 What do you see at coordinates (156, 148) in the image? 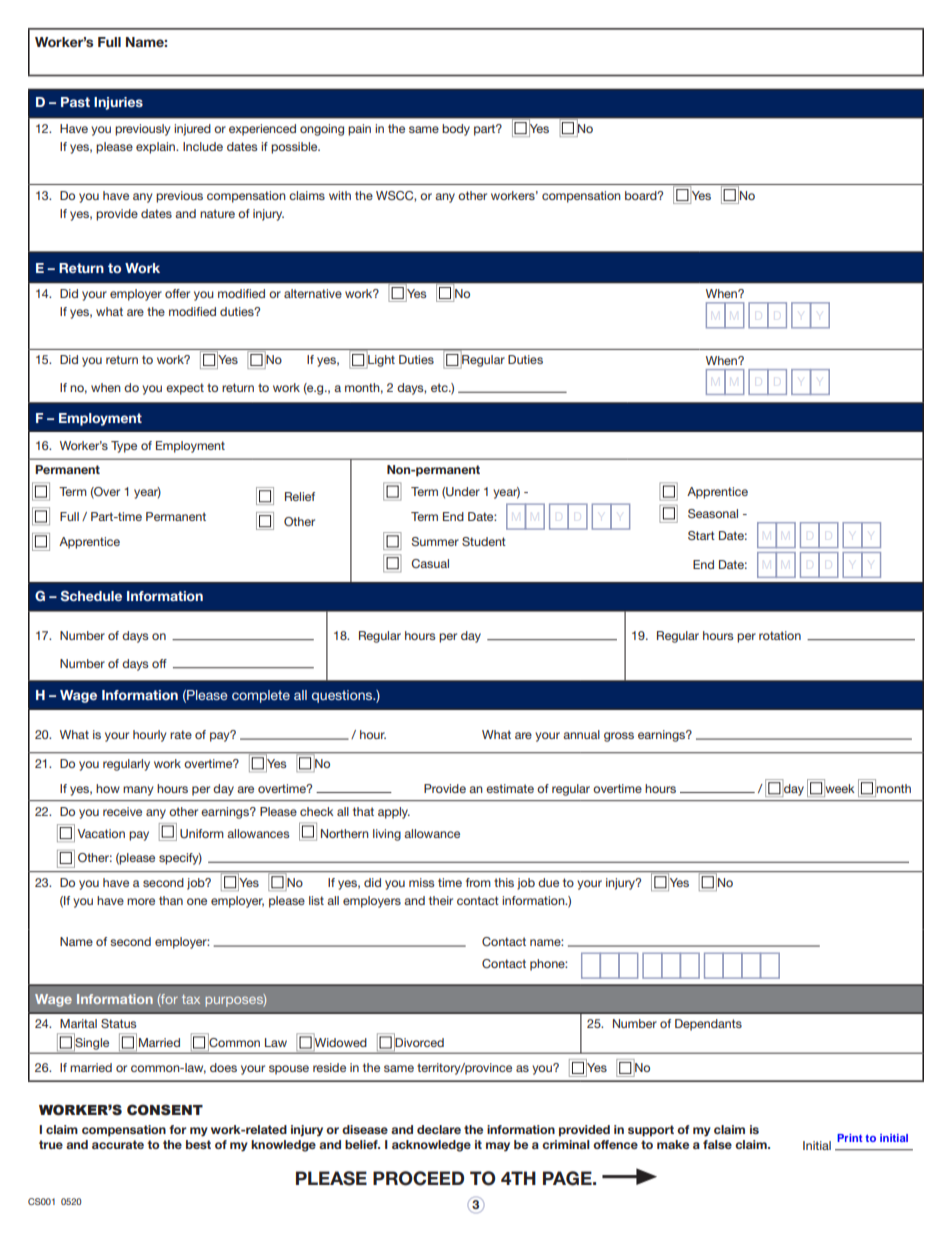
I see `explain` at bounding box center [156, 148].
